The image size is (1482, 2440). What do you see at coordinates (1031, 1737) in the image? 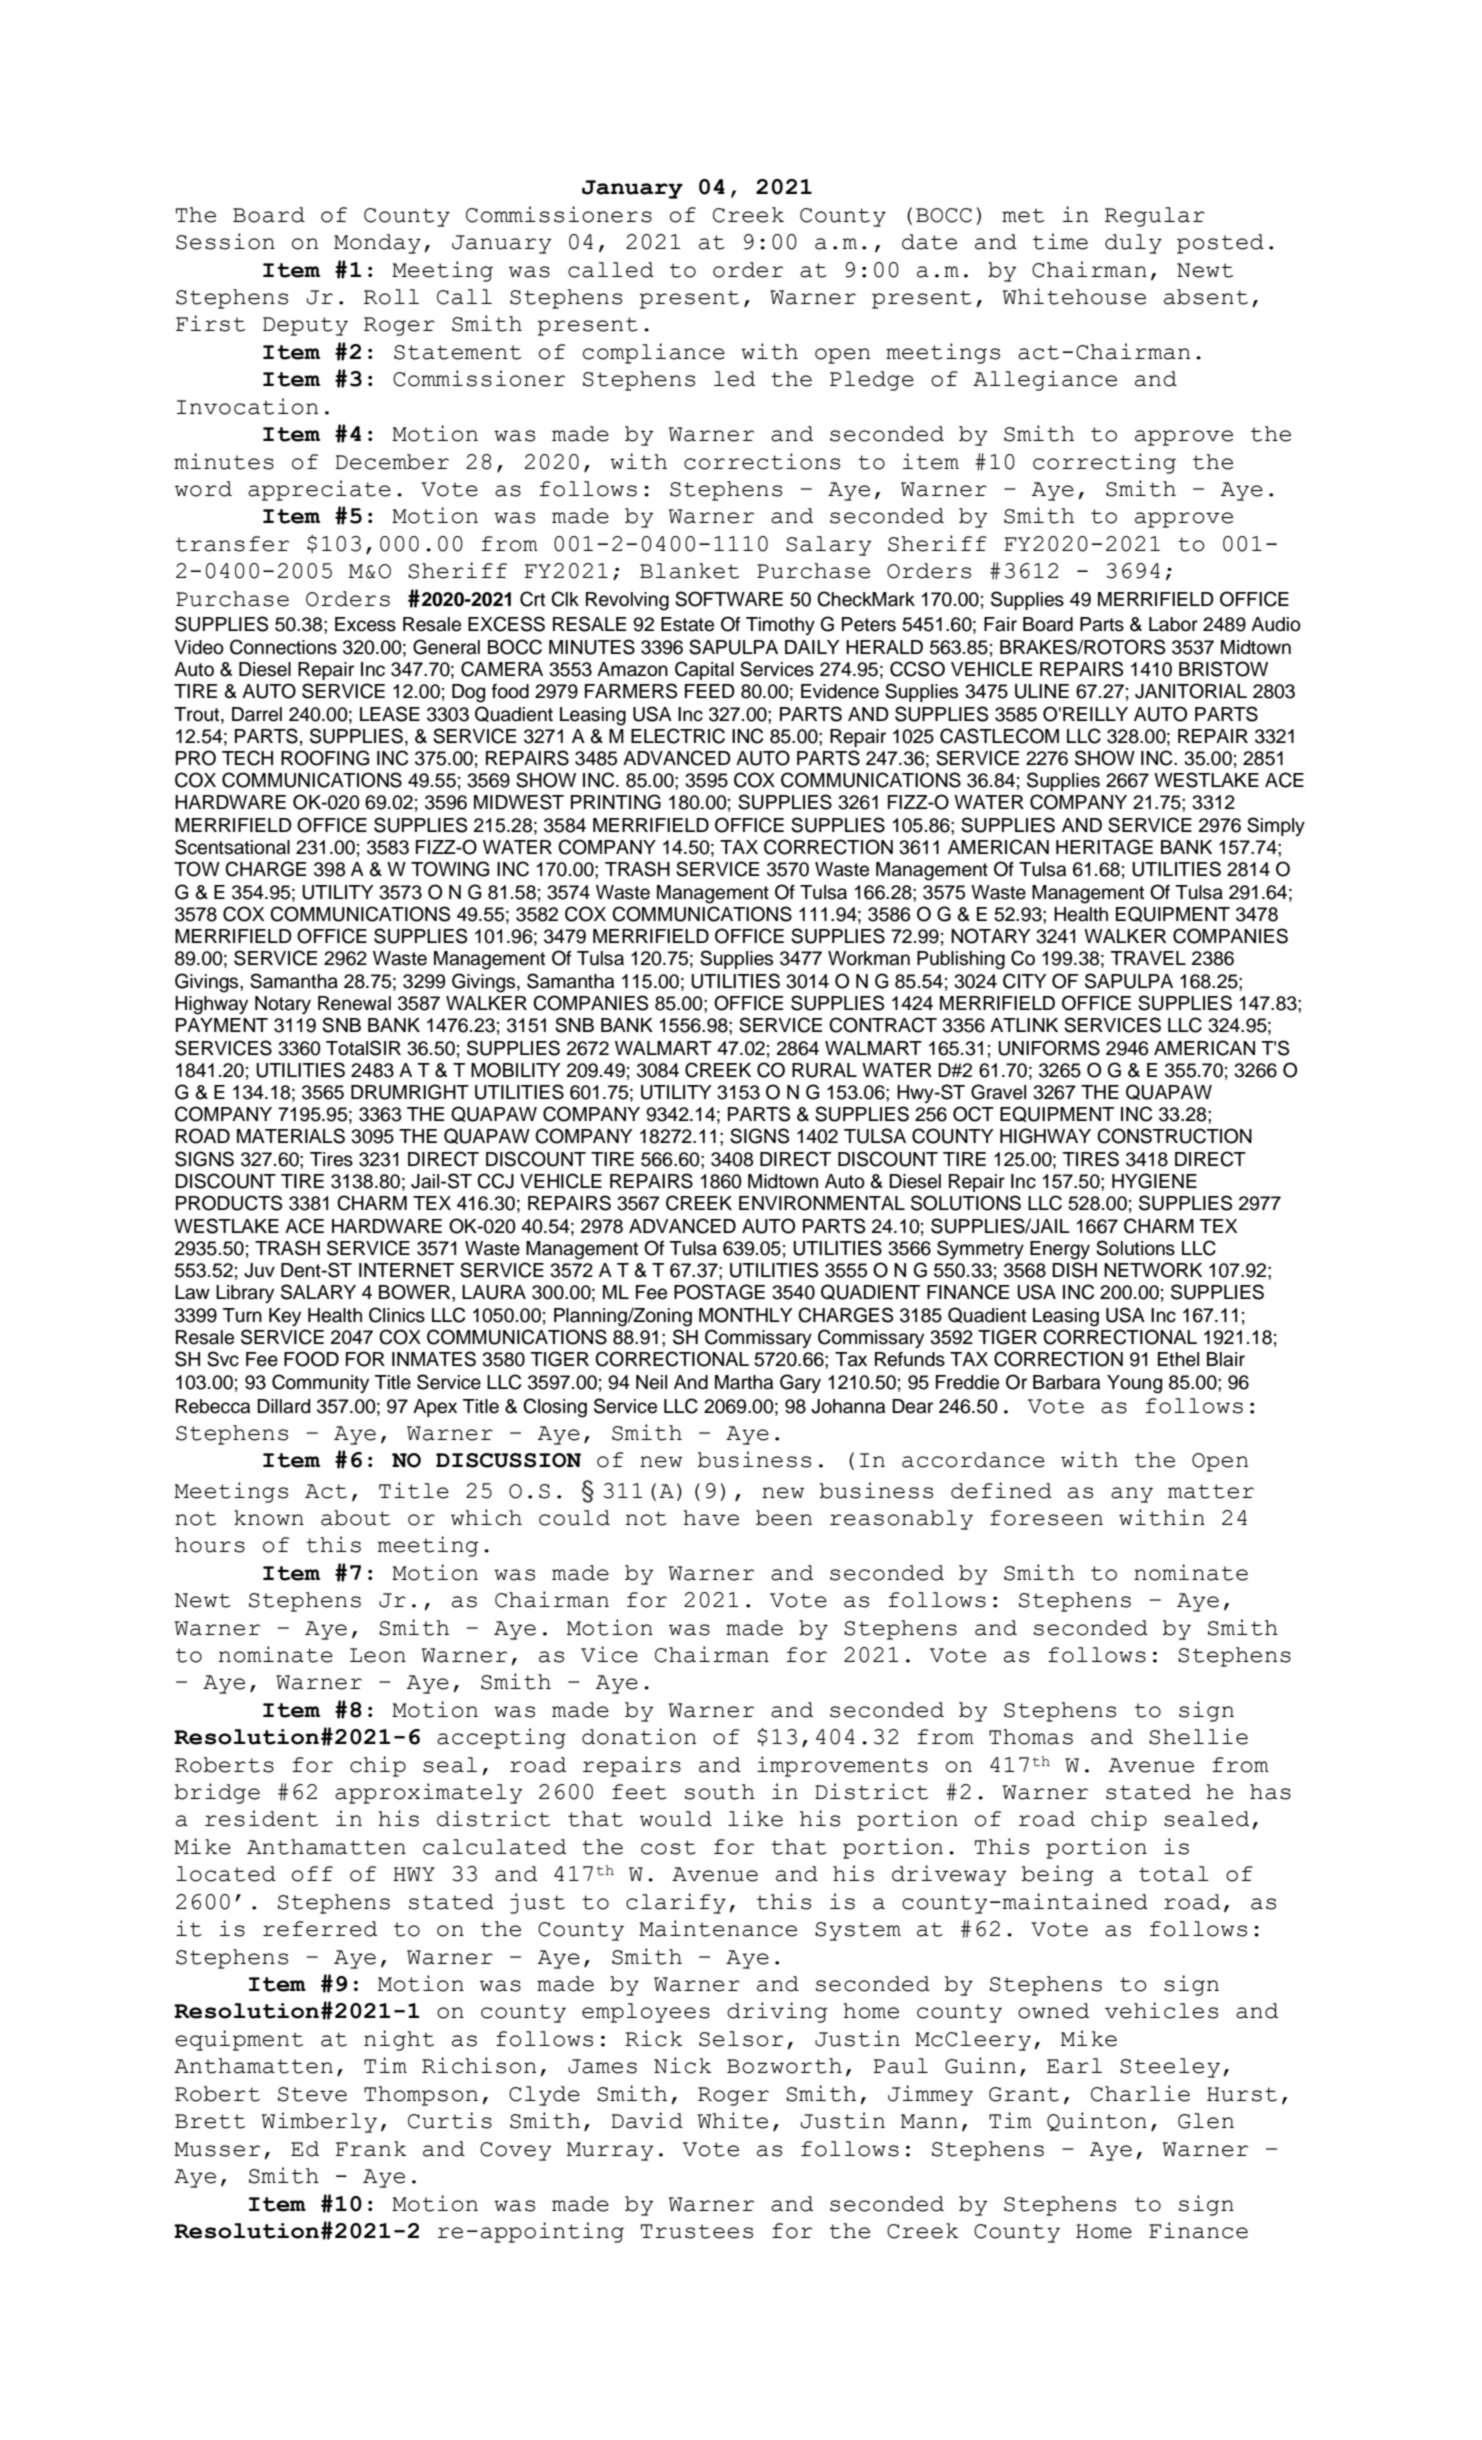
I see `Thomas` at bounding box center [1031, 1737].
